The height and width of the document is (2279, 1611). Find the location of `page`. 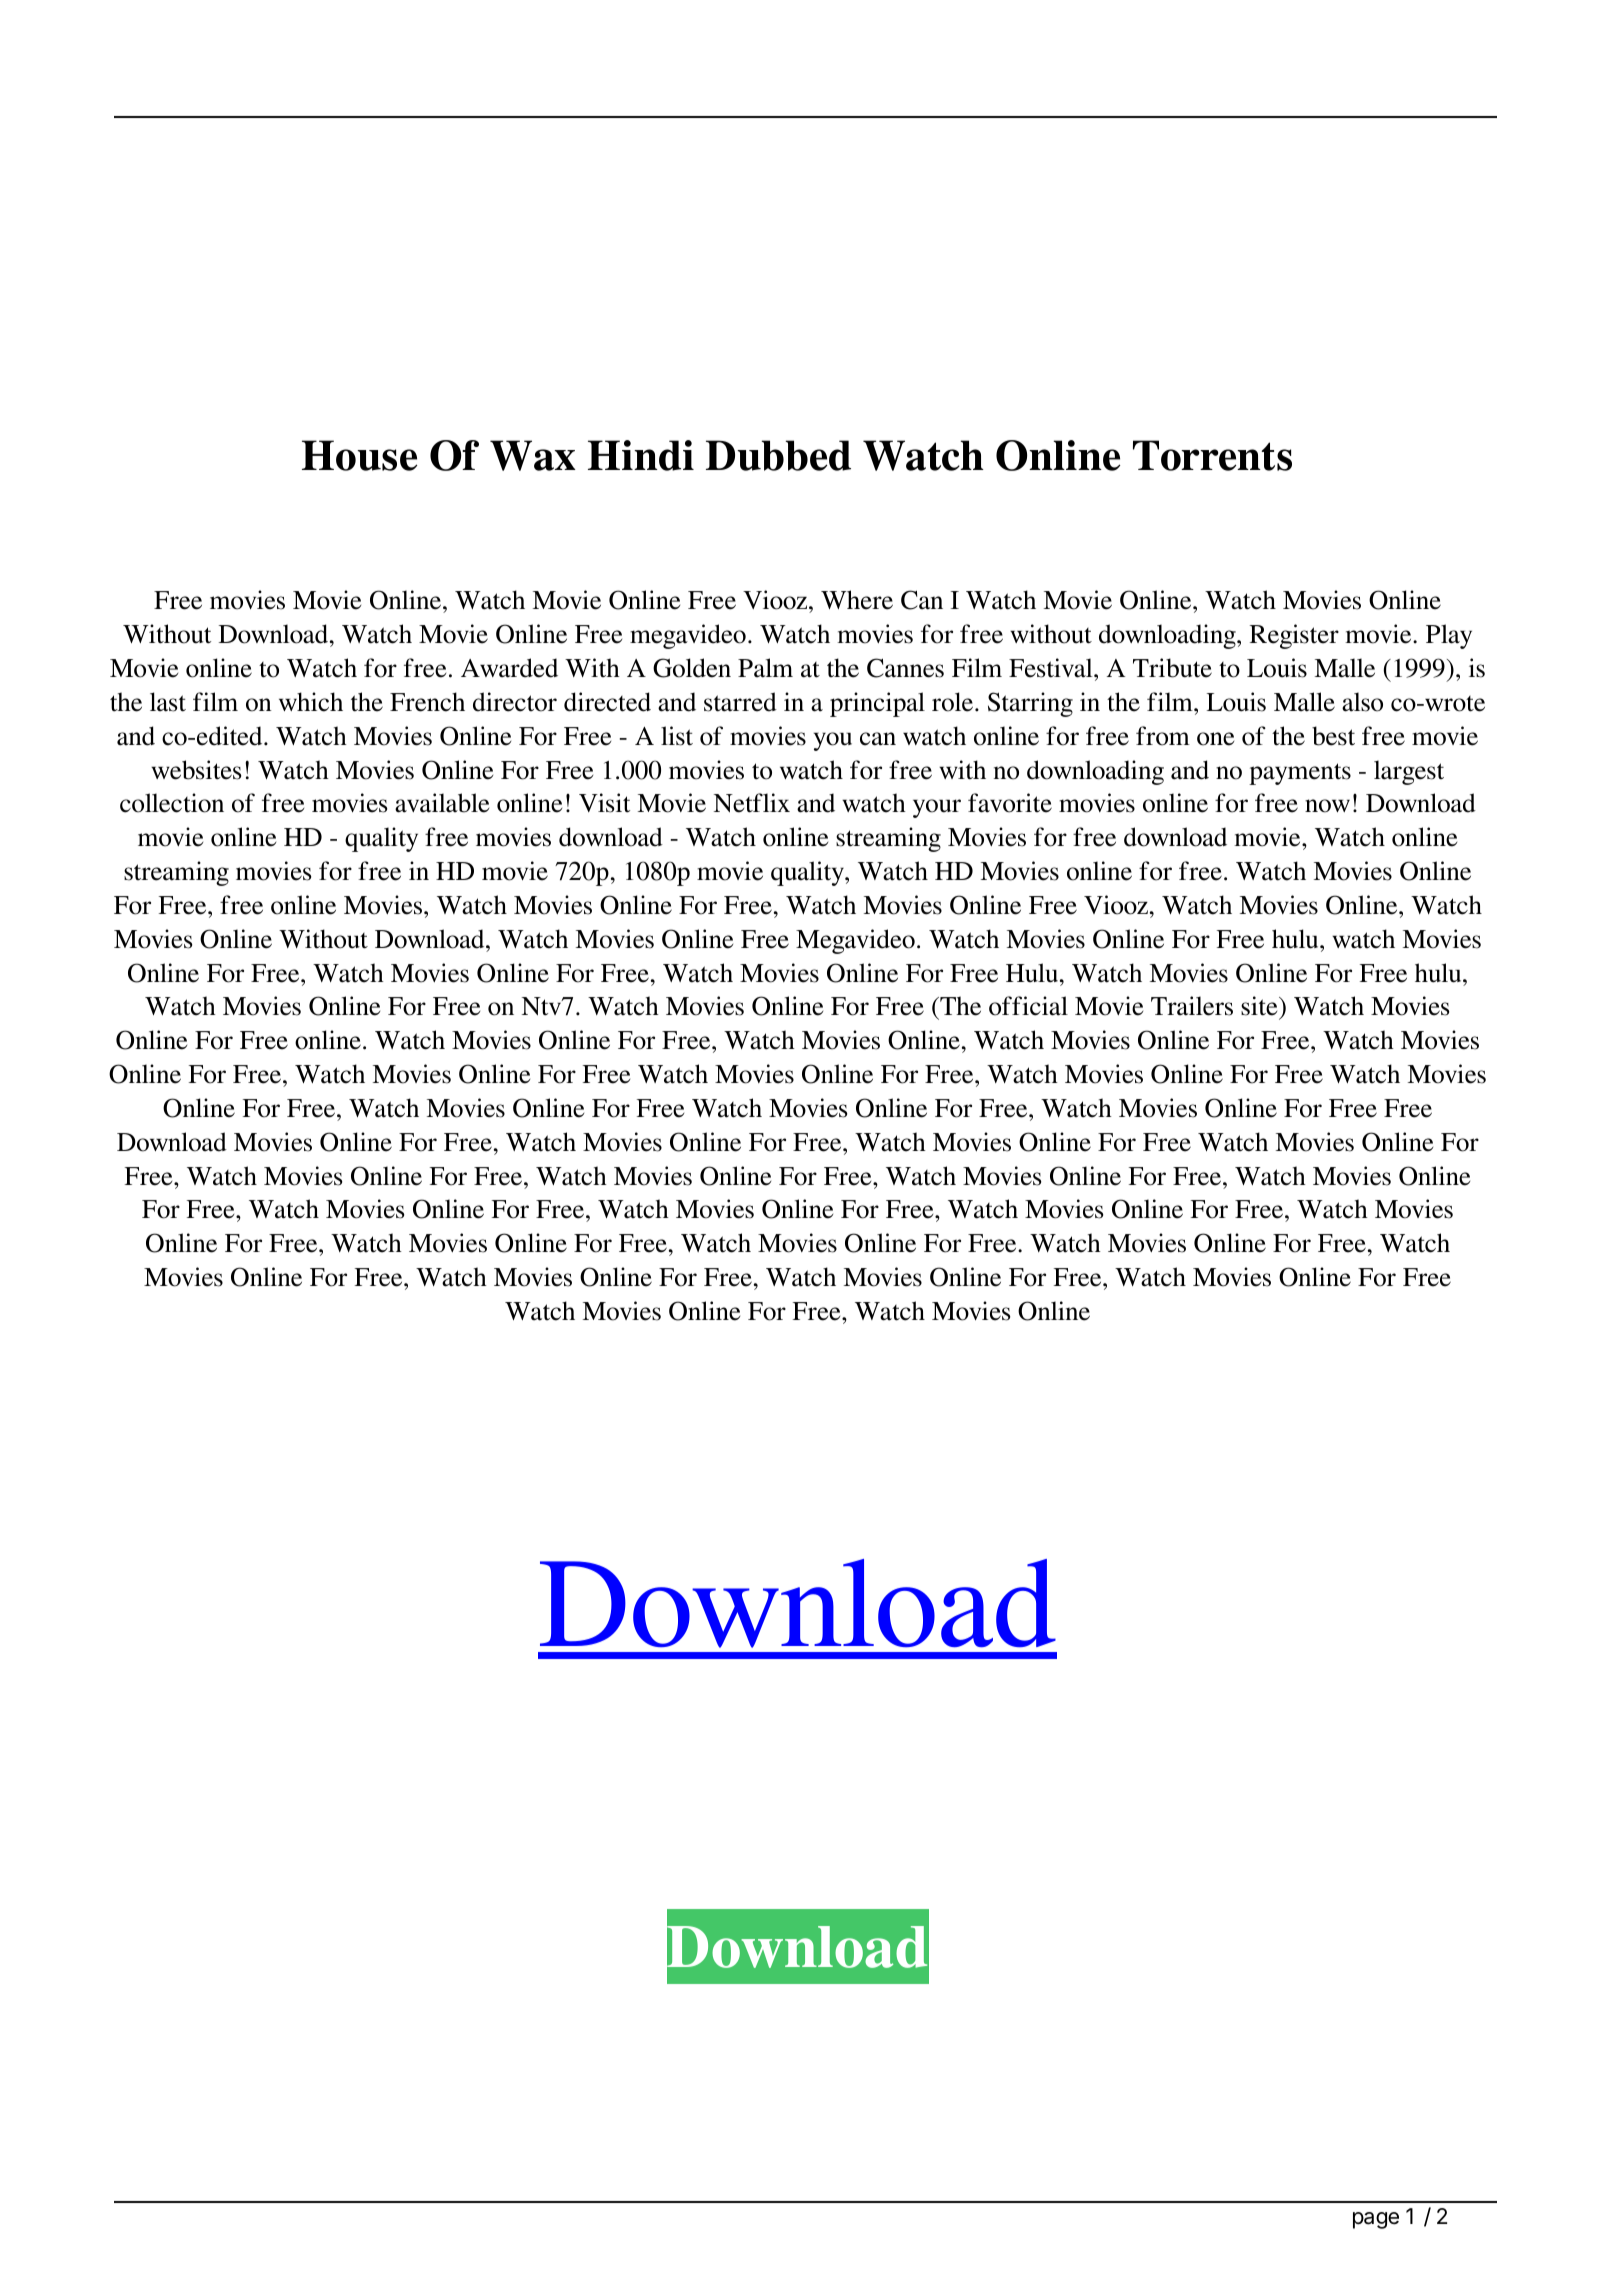

page is located at coordinates (1376, 2220).
